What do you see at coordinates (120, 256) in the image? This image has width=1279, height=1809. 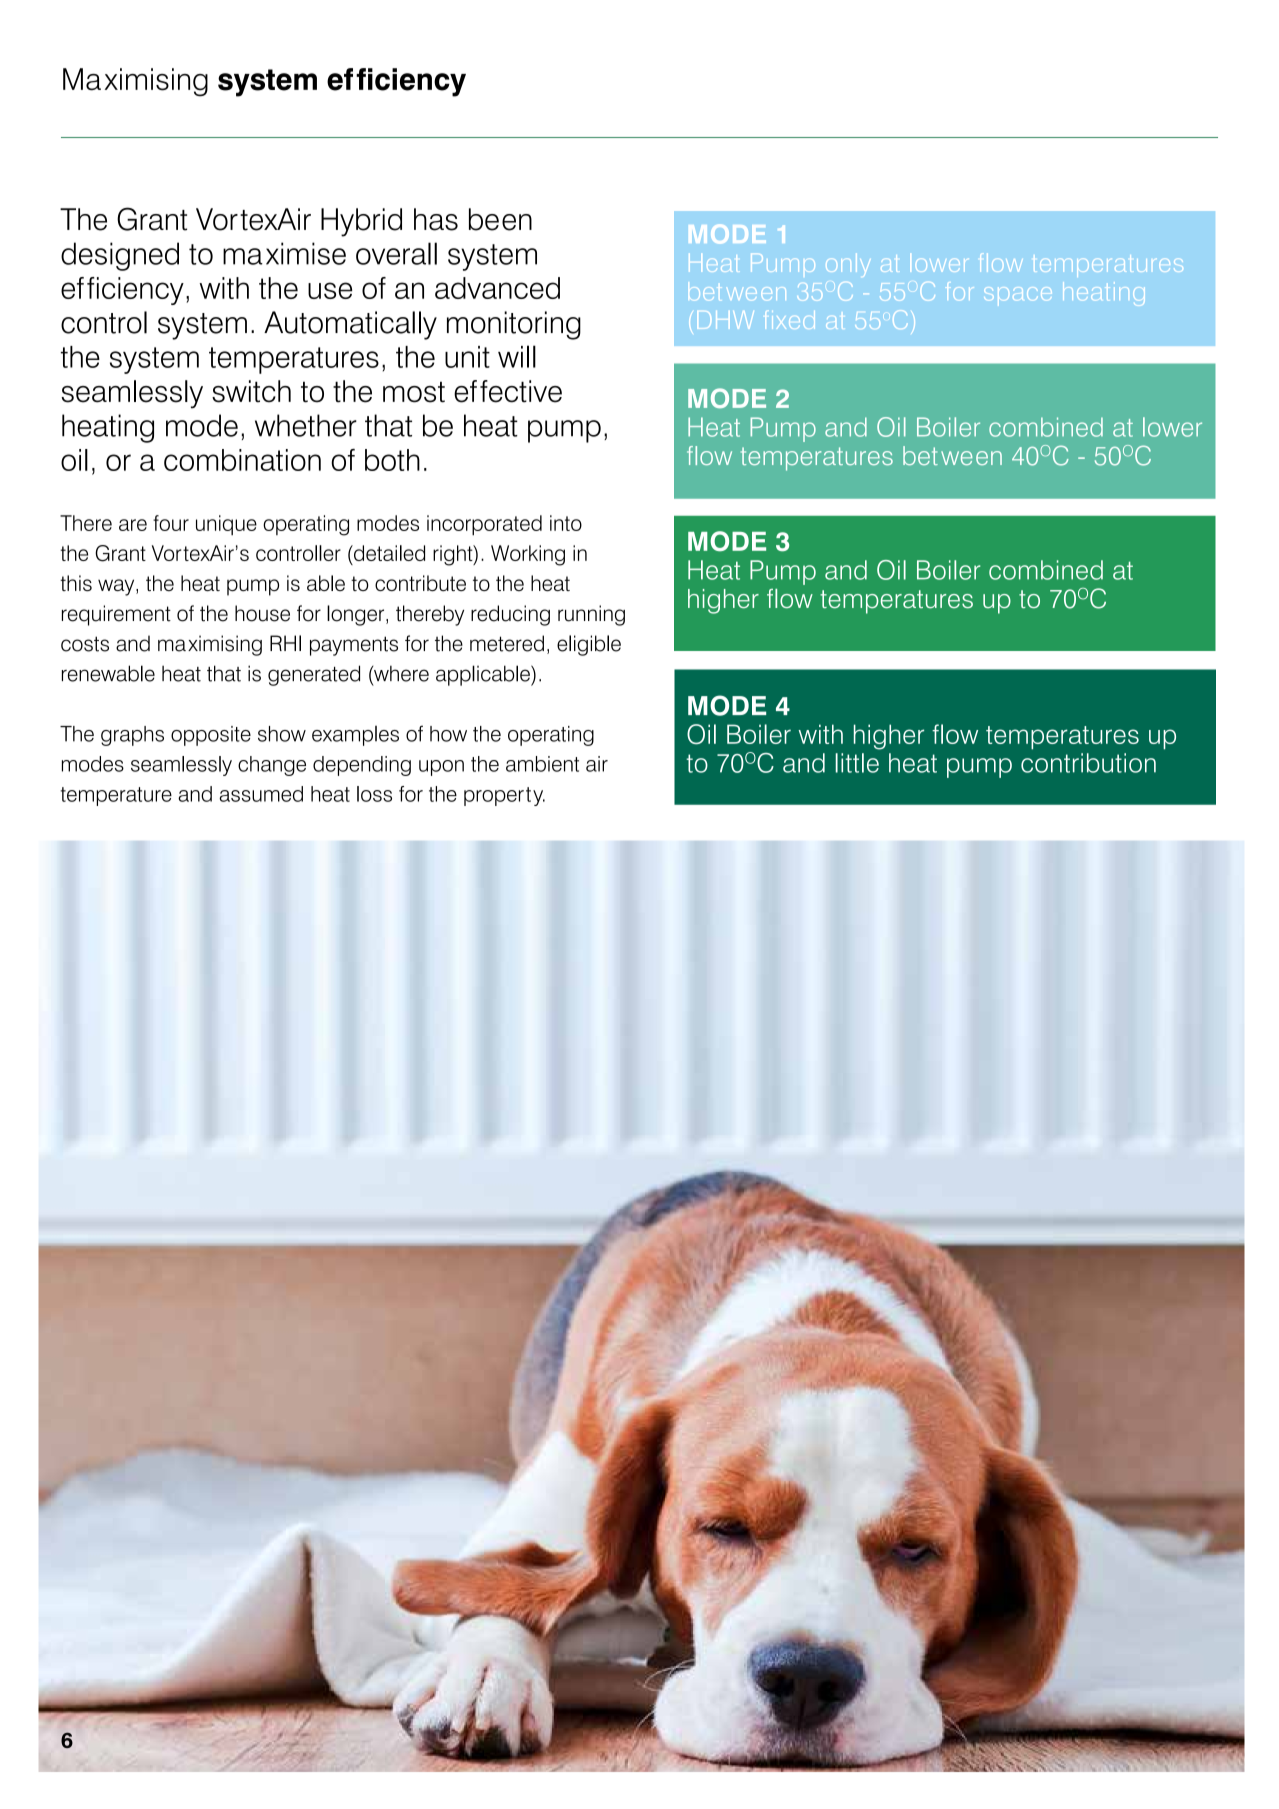 I see `designed` at bounding box center [120, 256].
